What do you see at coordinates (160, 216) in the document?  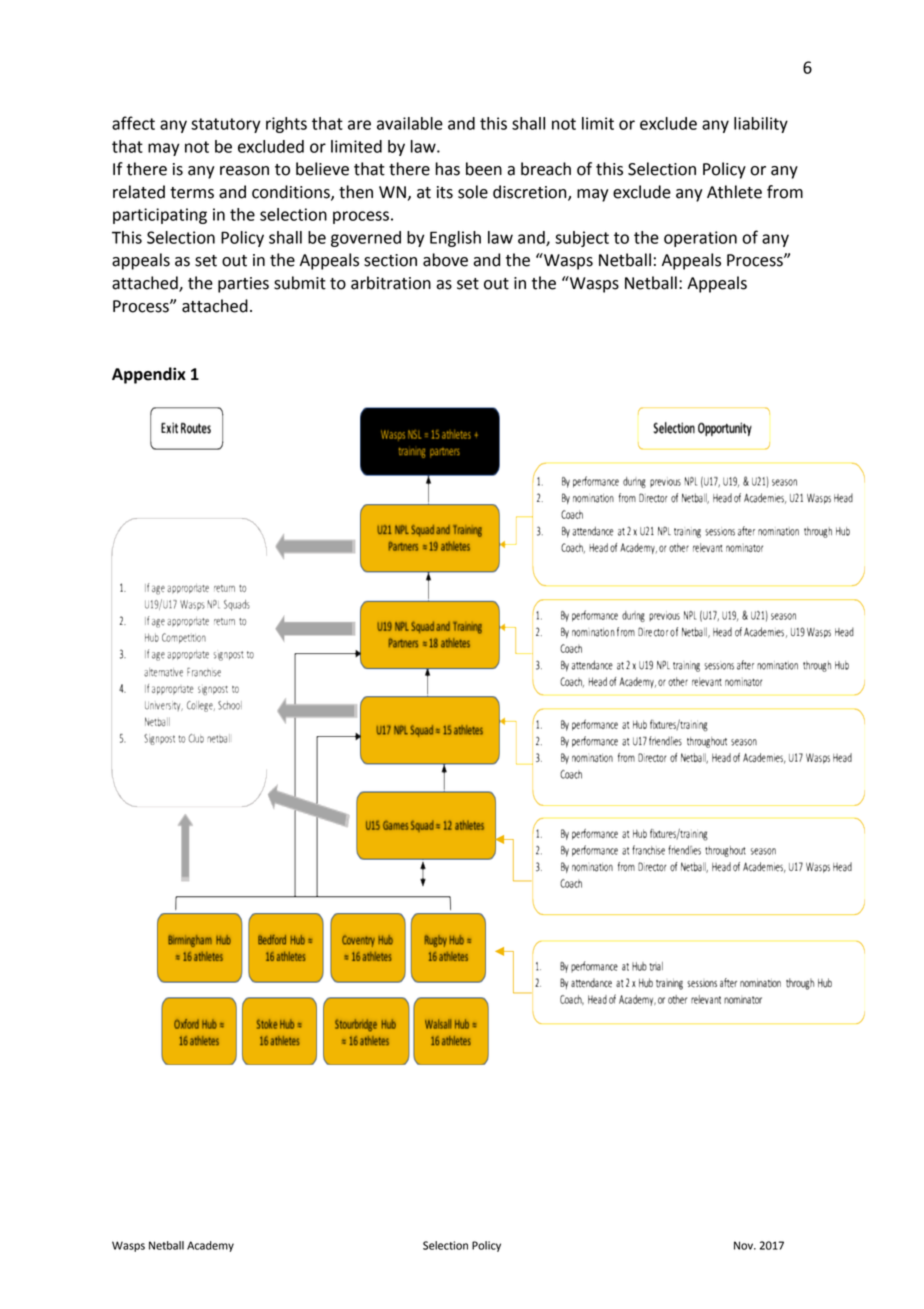 I see `participating` at bounding box center [160, 216].
